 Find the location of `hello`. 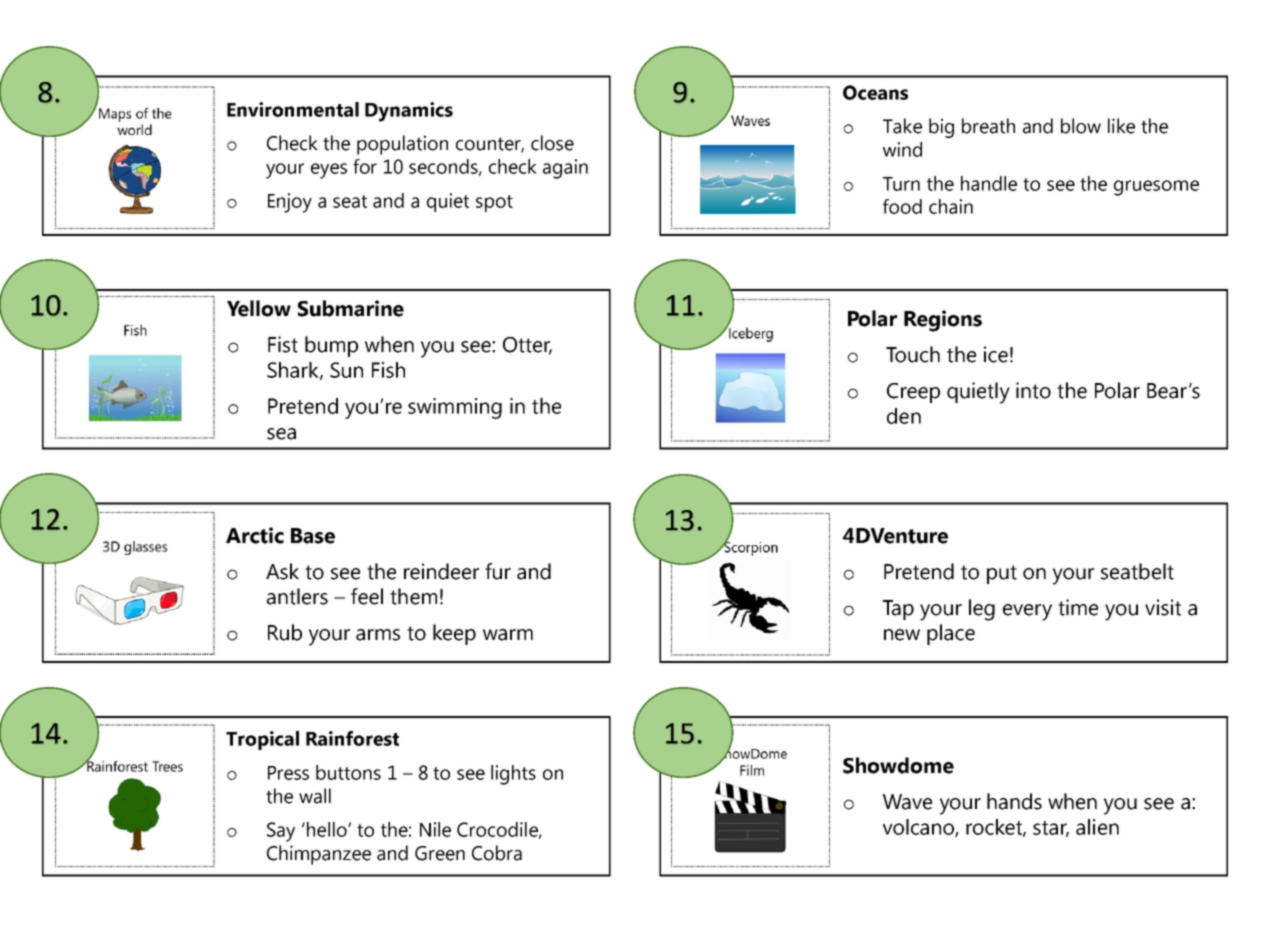

hello is located at coordinates (328, 829).
